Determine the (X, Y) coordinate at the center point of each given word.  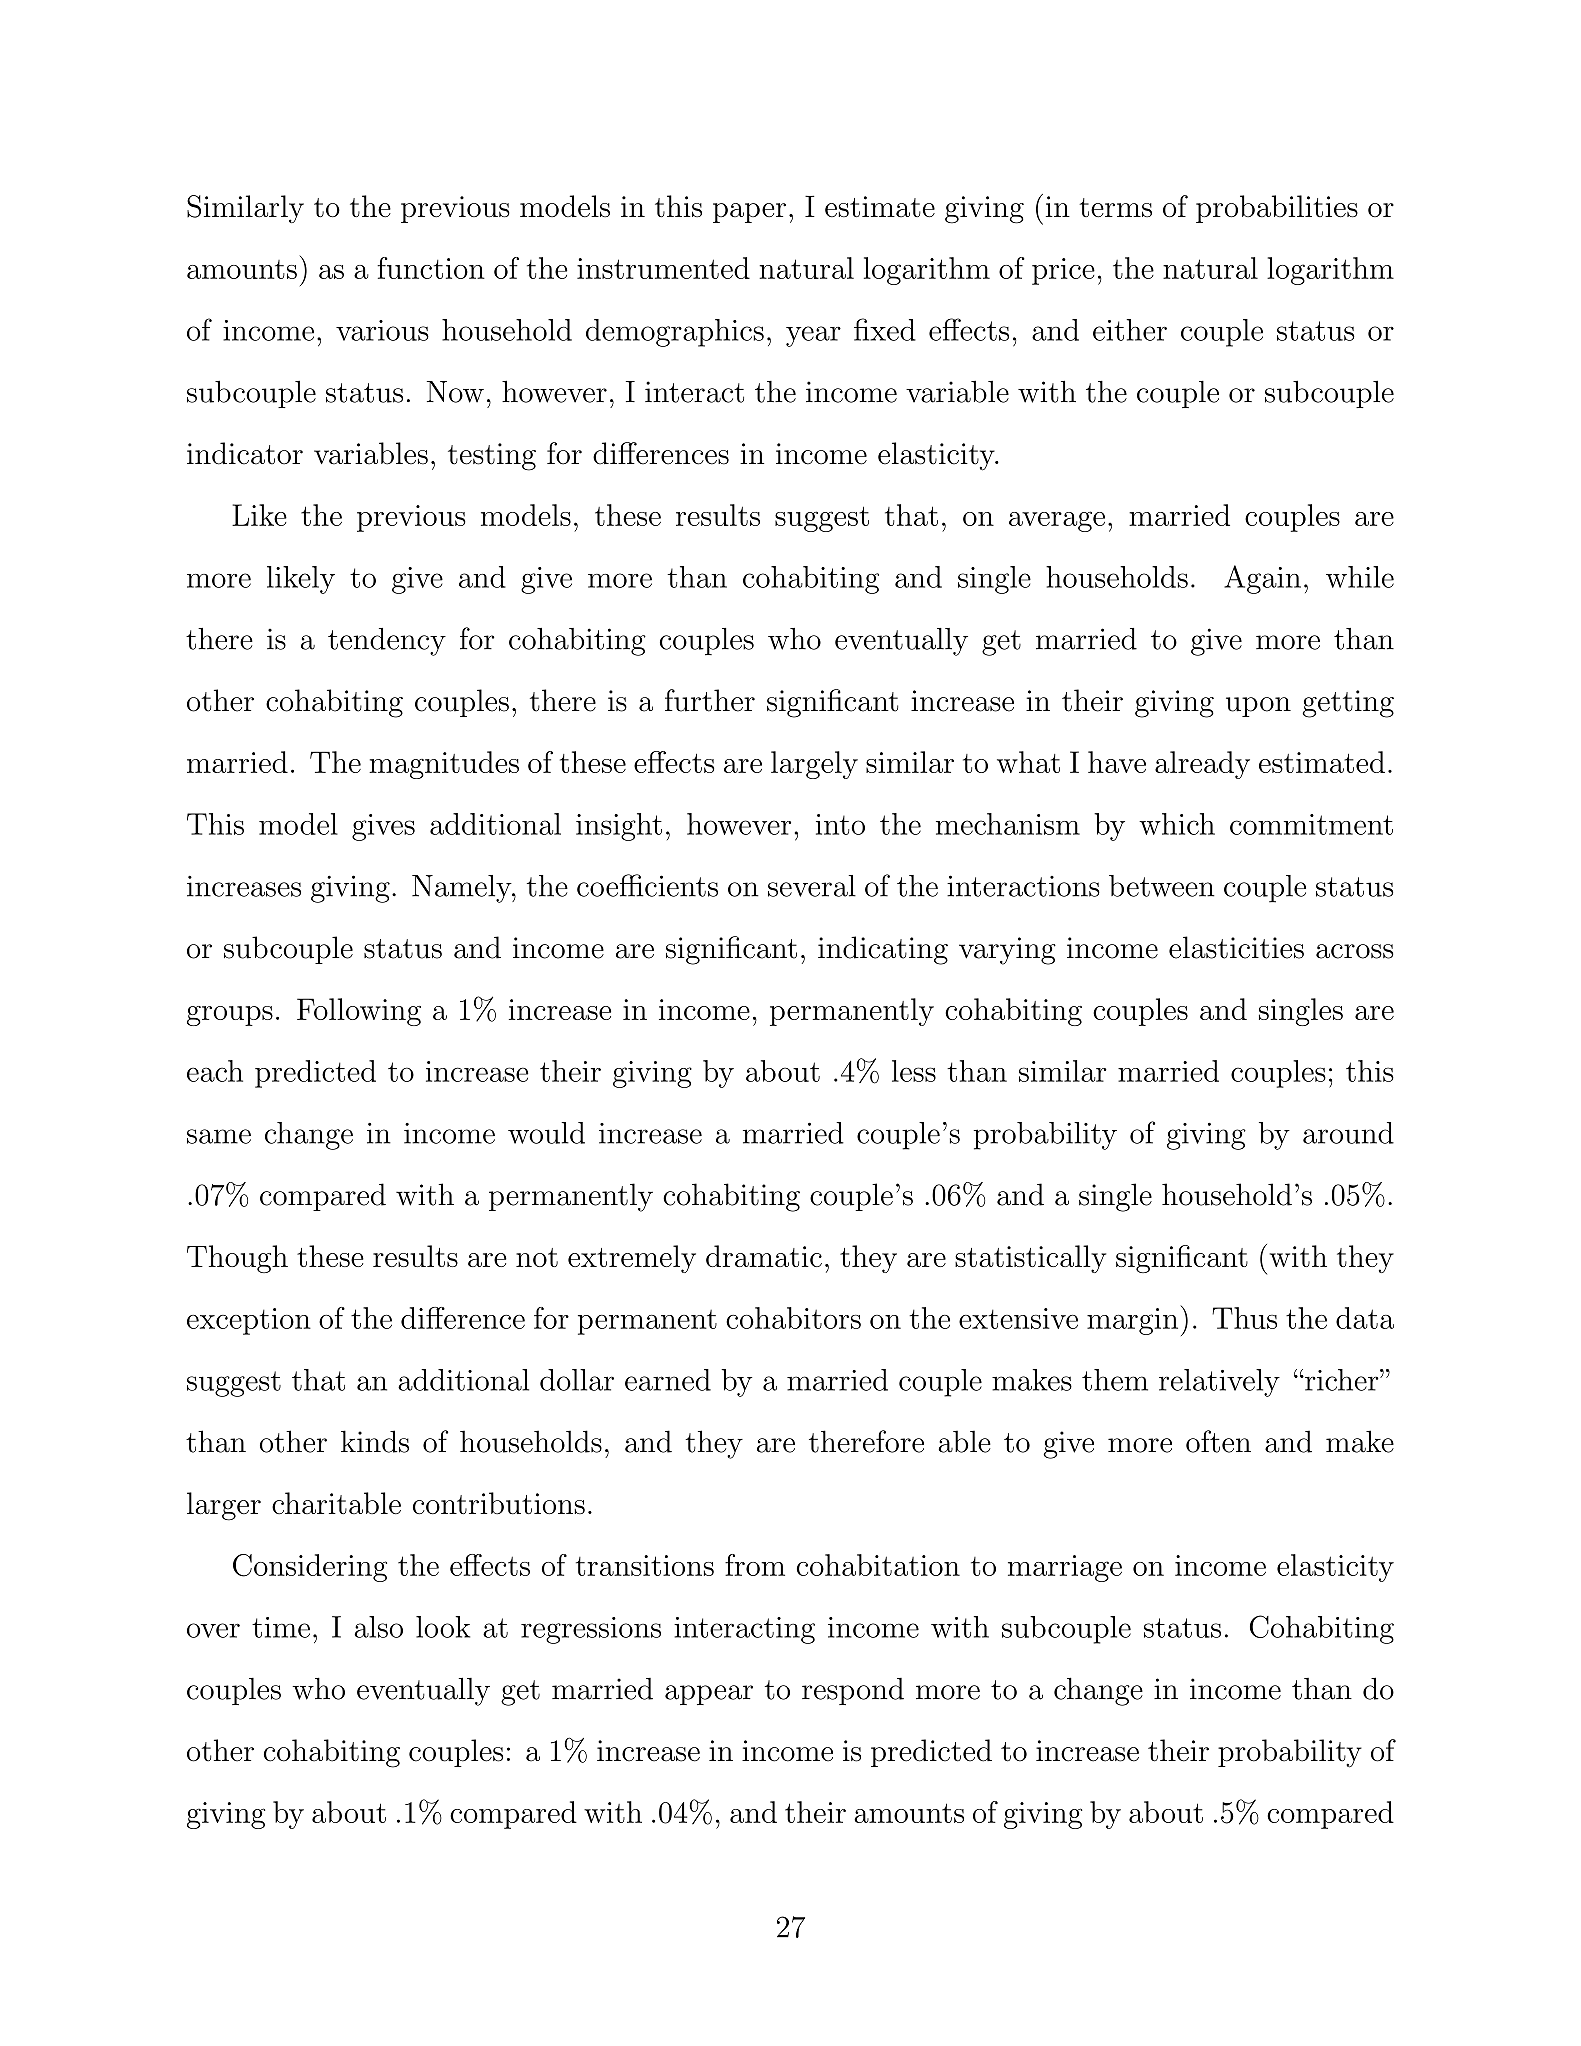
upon (1258, 707)
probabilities (1277, 209)
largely (814, 765)
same (219, 1136)
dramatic (764, 1256)
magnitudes (444, 765)
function (431, 268)
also (378, 1627)
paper (749, 213)
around (1348, 1133)
